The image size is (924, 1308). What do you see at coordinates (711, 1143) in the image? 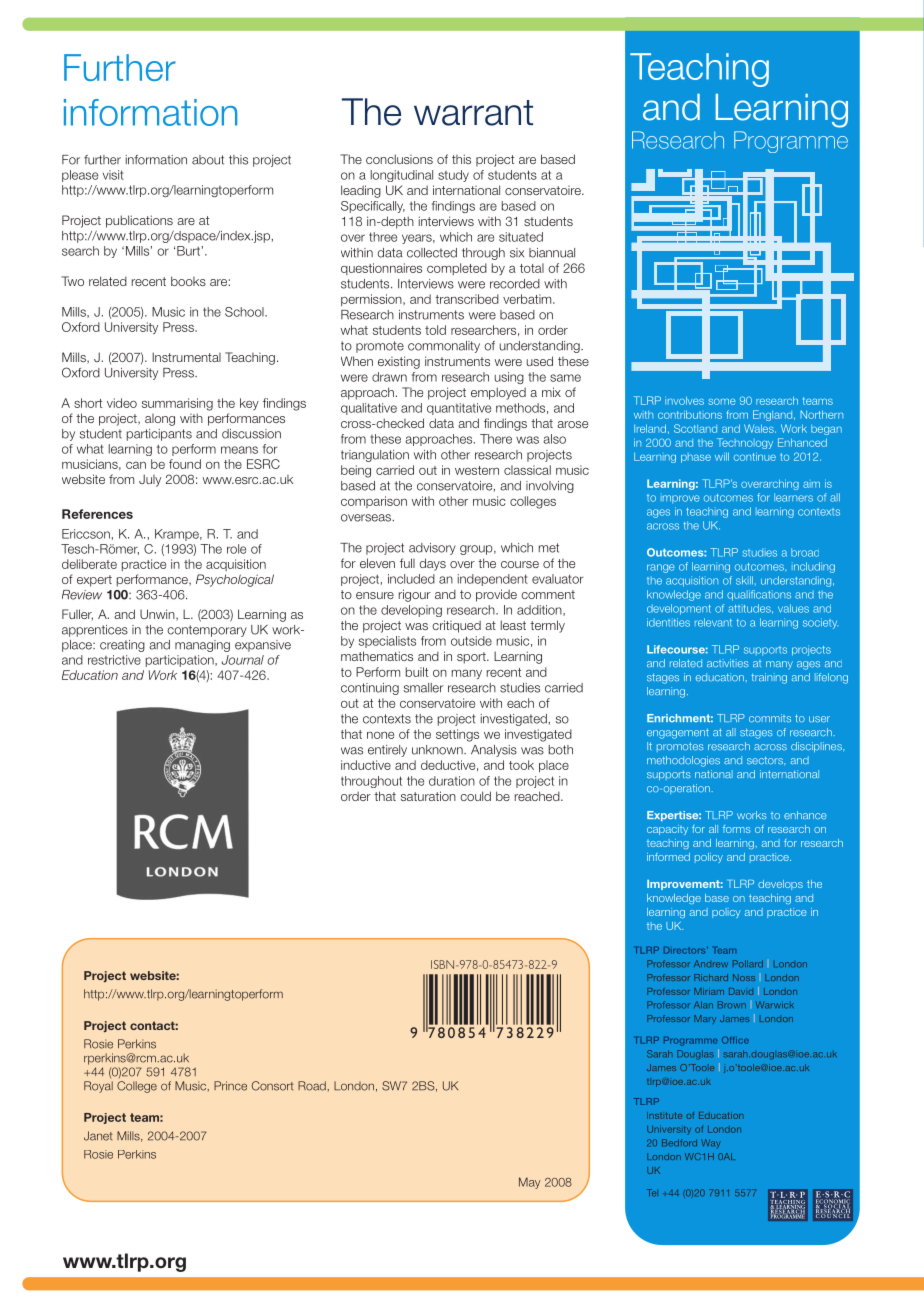
I see `Way` at bounding box center [711, 1143].
